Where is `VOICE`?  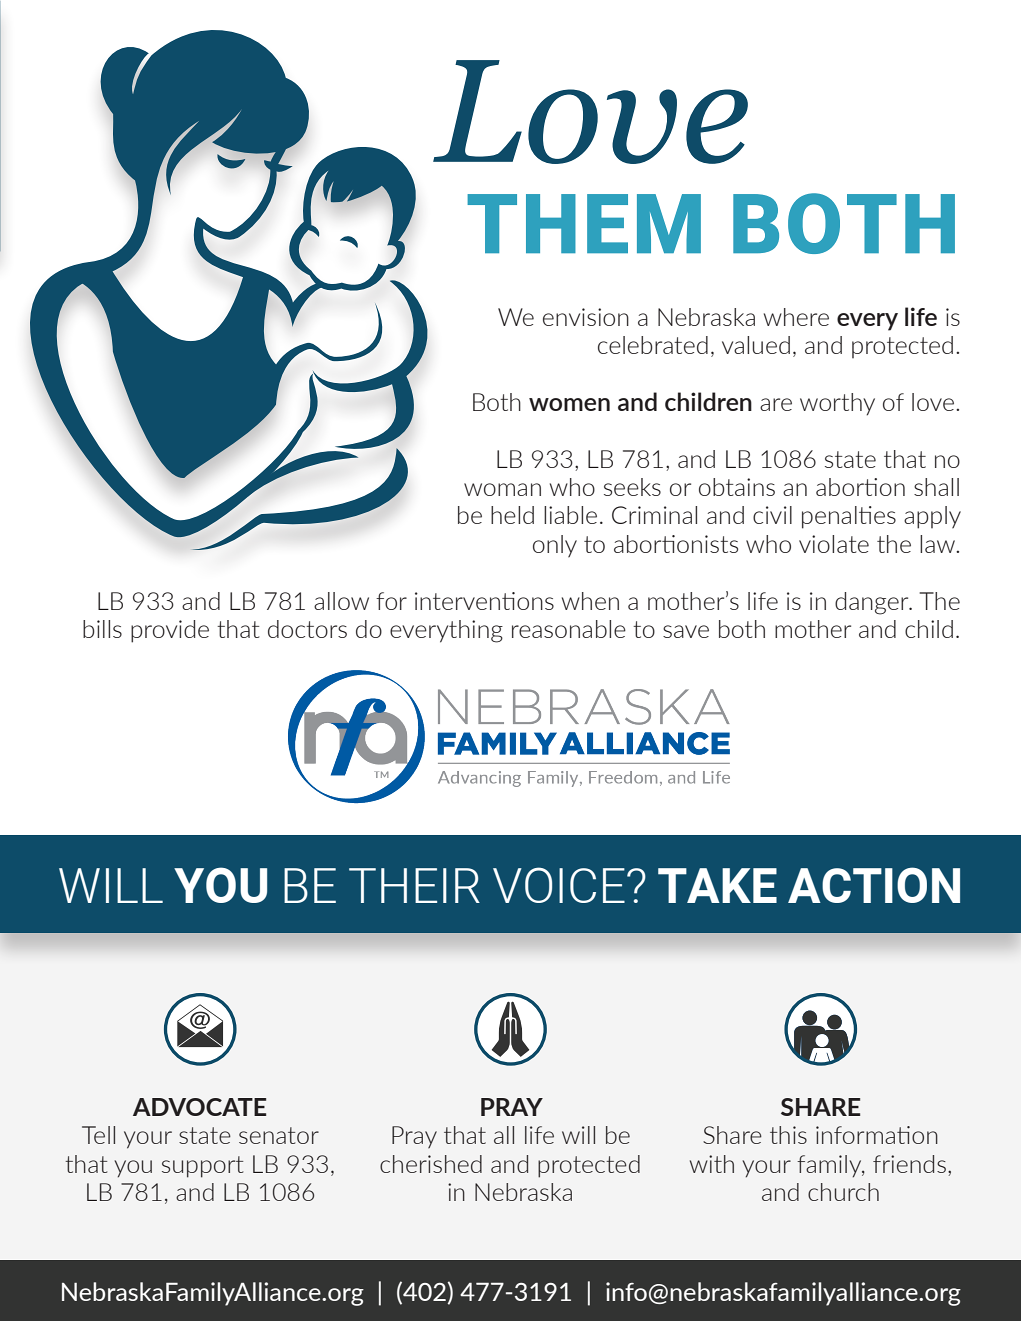 VOICE is located at coordinates (559, 885).
